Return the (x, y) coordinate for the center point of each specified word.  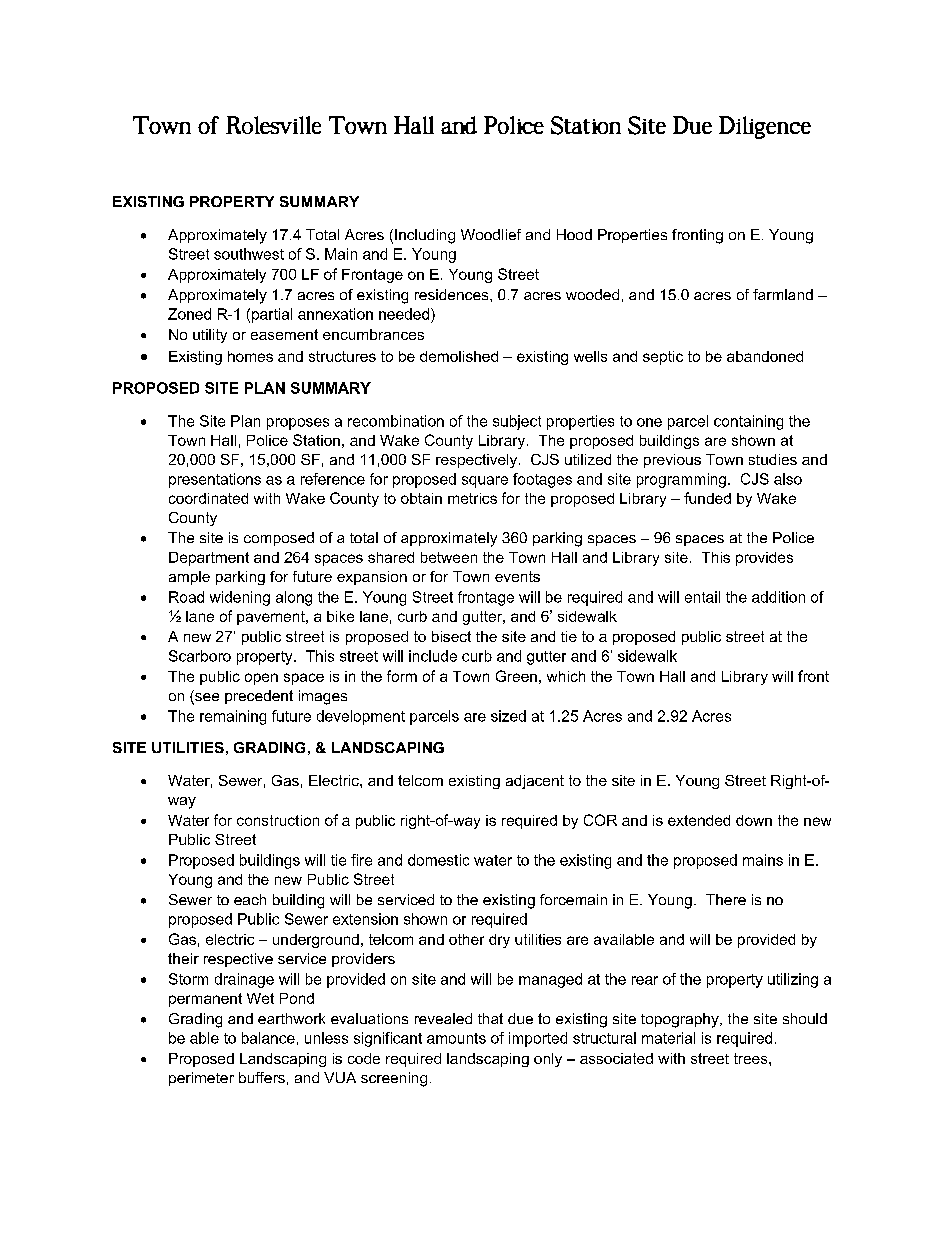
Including (425, 236)
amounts (456, 1038)
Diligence (765, 127)
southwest (249, 254)
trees (752, 1058)
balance (268, 1038)
